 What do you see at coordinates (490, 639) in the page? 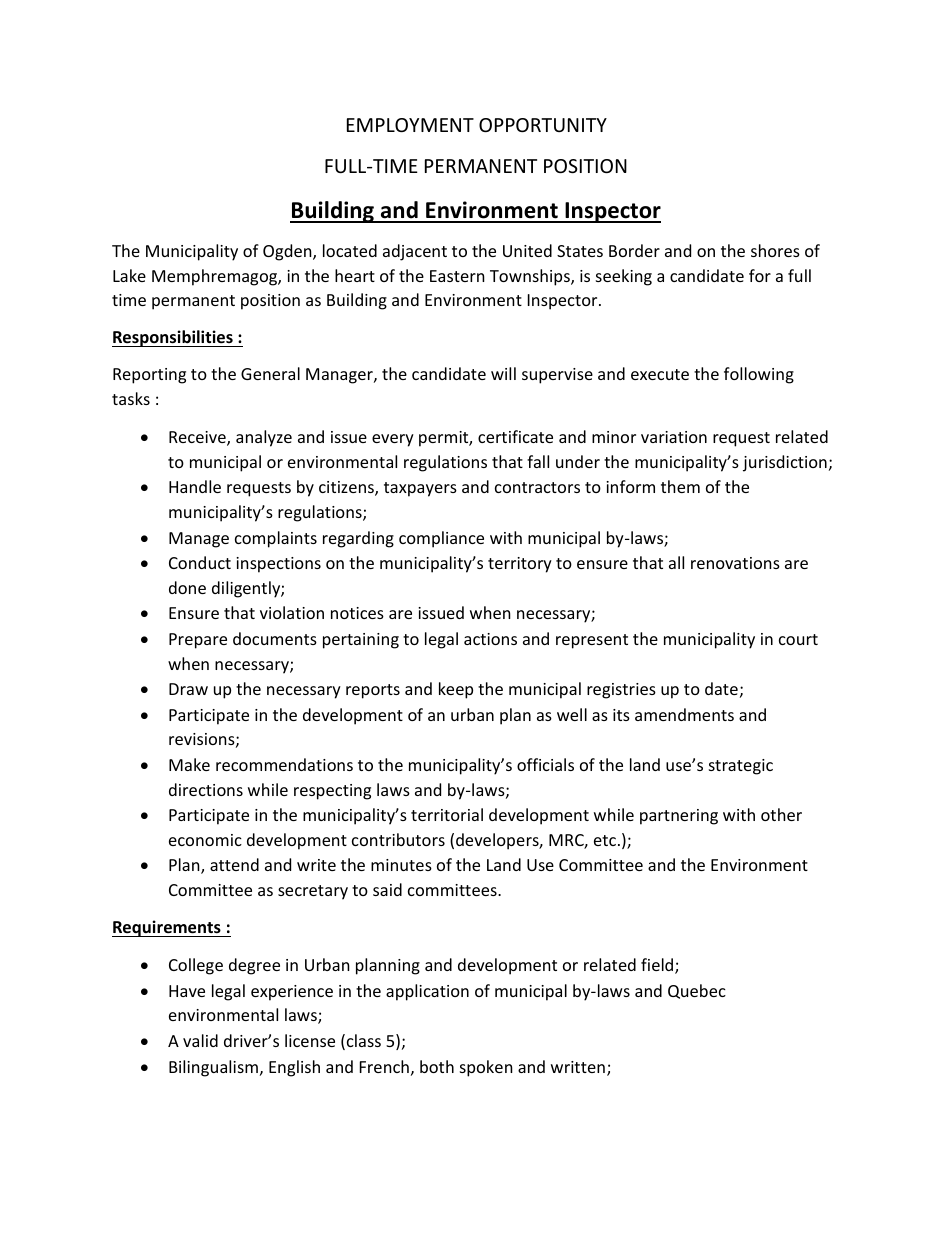
I see `actions` at bounding box center [490, 639].
